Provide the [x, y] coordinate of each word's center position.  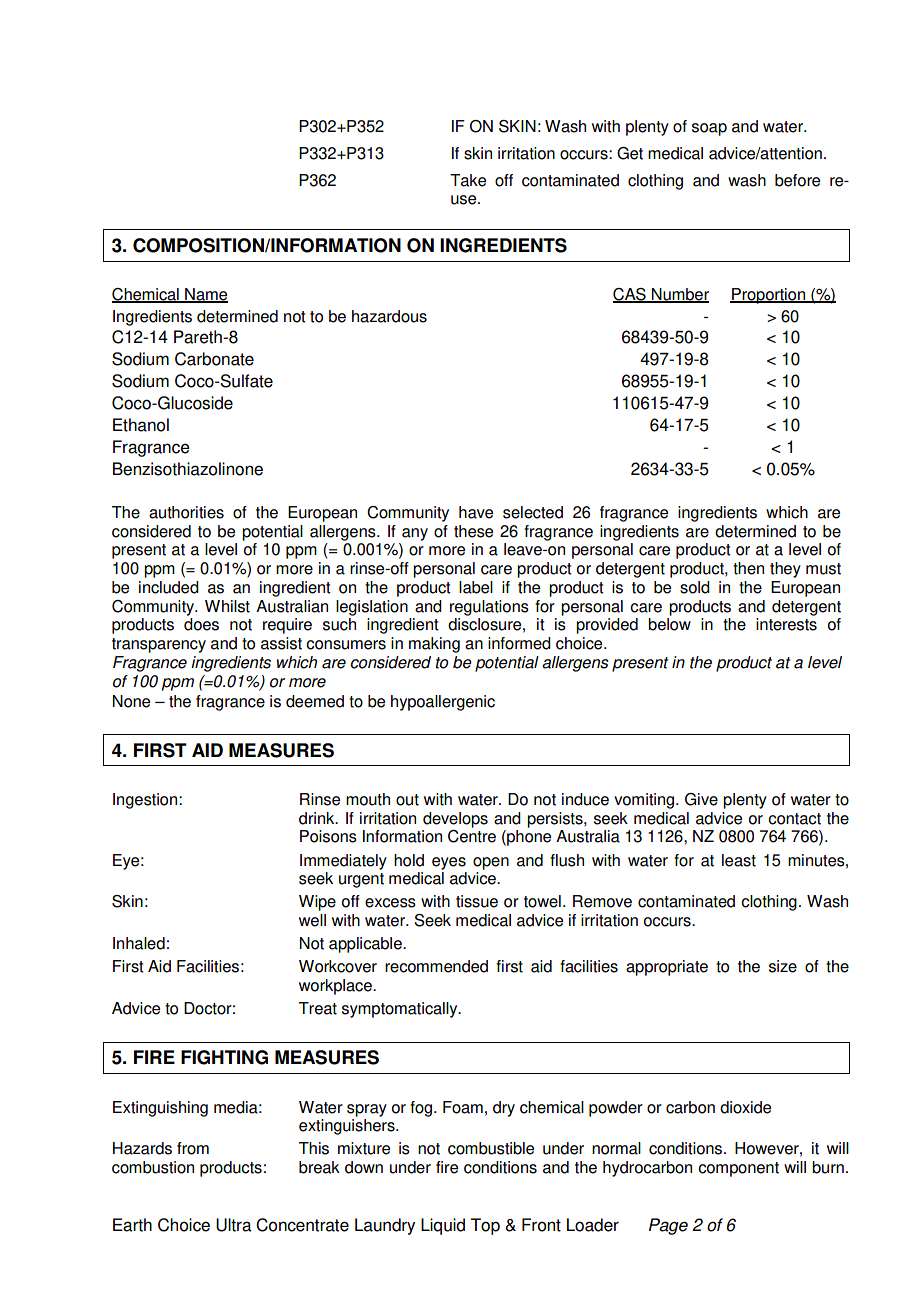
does [201, 624]
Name [205, 295]
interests [786, 624]
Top [485, 1226]
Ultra [234, 1225]
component [738, 1169]
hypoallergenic [443, 703]
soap [709, 129]
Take [468, 180]
